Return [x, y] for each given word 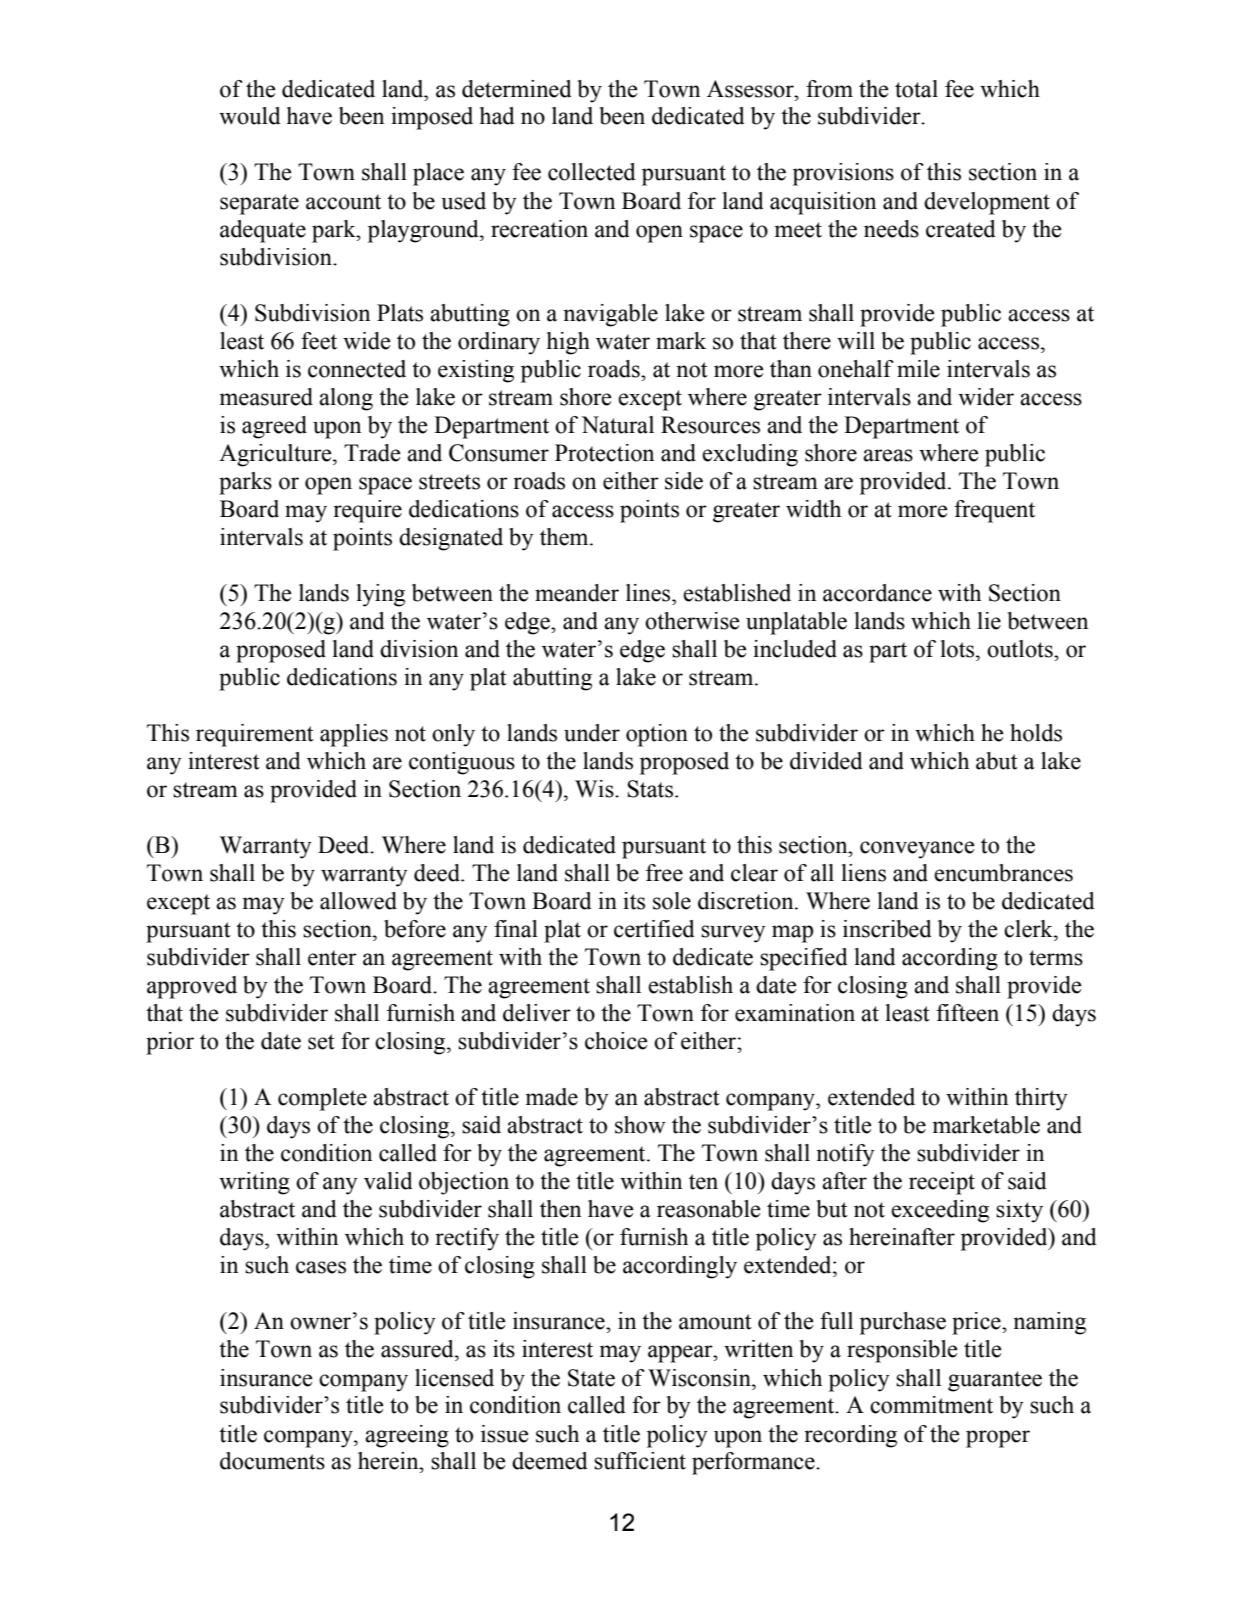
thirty [1041, 1099]
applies [354, 735]
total [916, 89]
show [640, 1125]
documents [272, 1461]
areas [888, 455]
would [250, 116]
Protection [604, 453]
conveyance [917, 850]
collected [592, 172]
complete [322, 1099]
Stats [650, 789]
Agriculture [276, 455]
